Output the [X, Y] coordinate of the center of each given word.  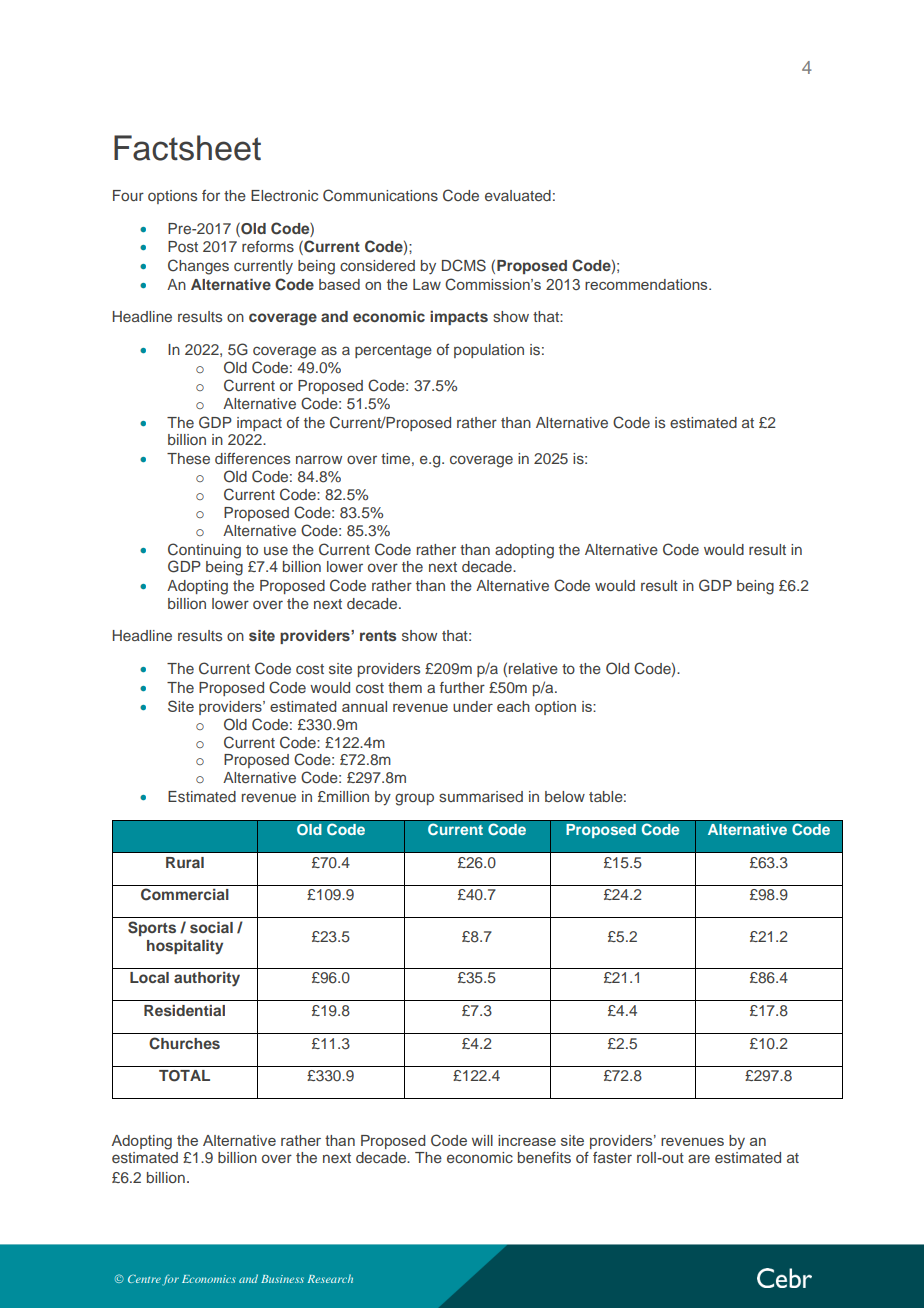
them [405, 687]
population [489, 351]
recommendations [647, 284]
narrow [319, 459]
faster [612, 1157]
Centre [144, 1279]
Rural [185, 862]
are [699, 1158]
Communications [380, 195]
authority [207, 979]
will [482, 1140]
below [565, 796]
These [188, 458]
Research [330, 1278]
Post [183, 246]
